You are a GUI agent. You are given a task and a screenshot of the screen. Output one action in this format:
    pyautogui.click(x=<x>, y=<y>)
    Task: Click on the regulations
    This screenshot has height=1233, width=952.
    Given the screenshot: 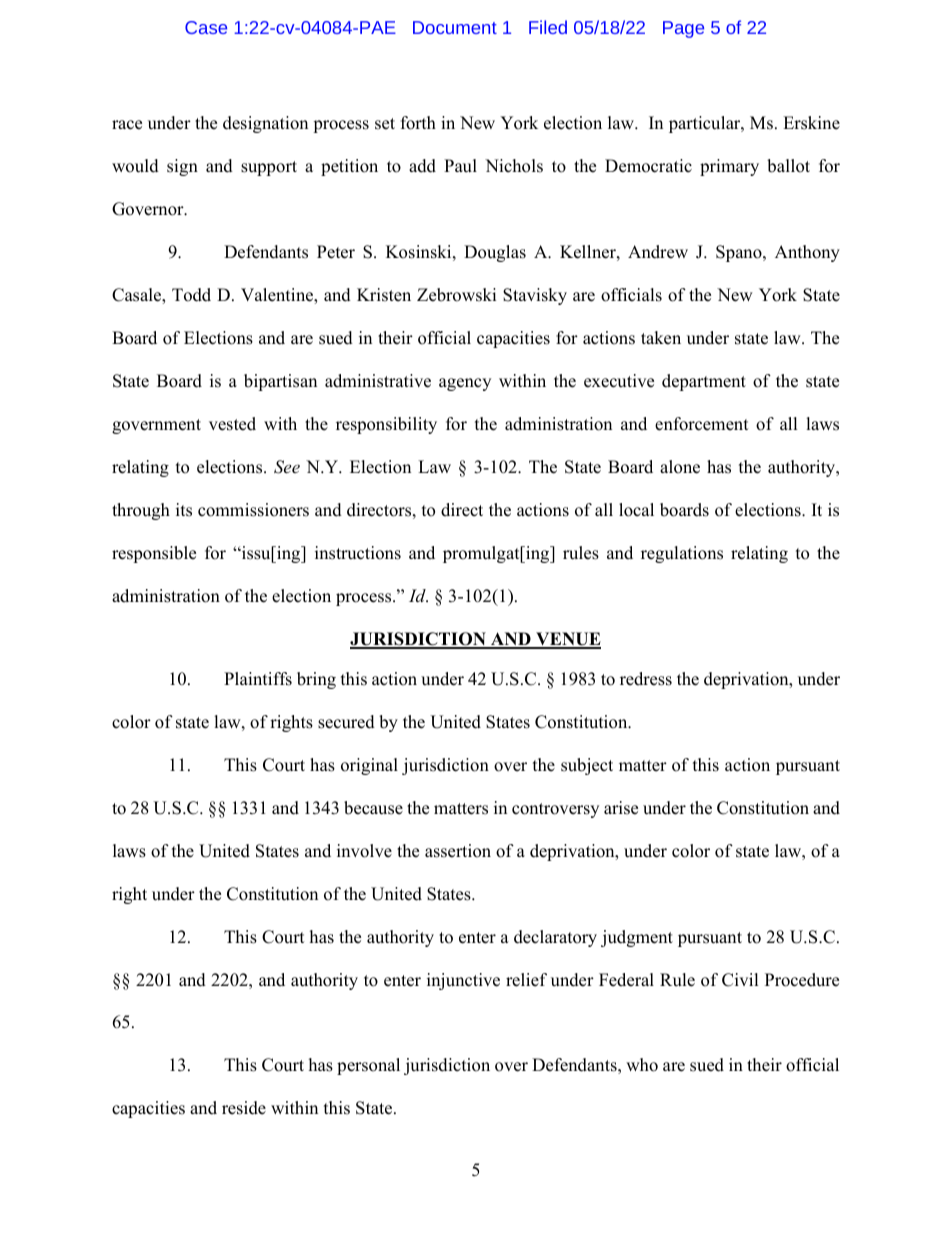 What is the action you would take?
    pyautogui.click(x=682, y=554)
